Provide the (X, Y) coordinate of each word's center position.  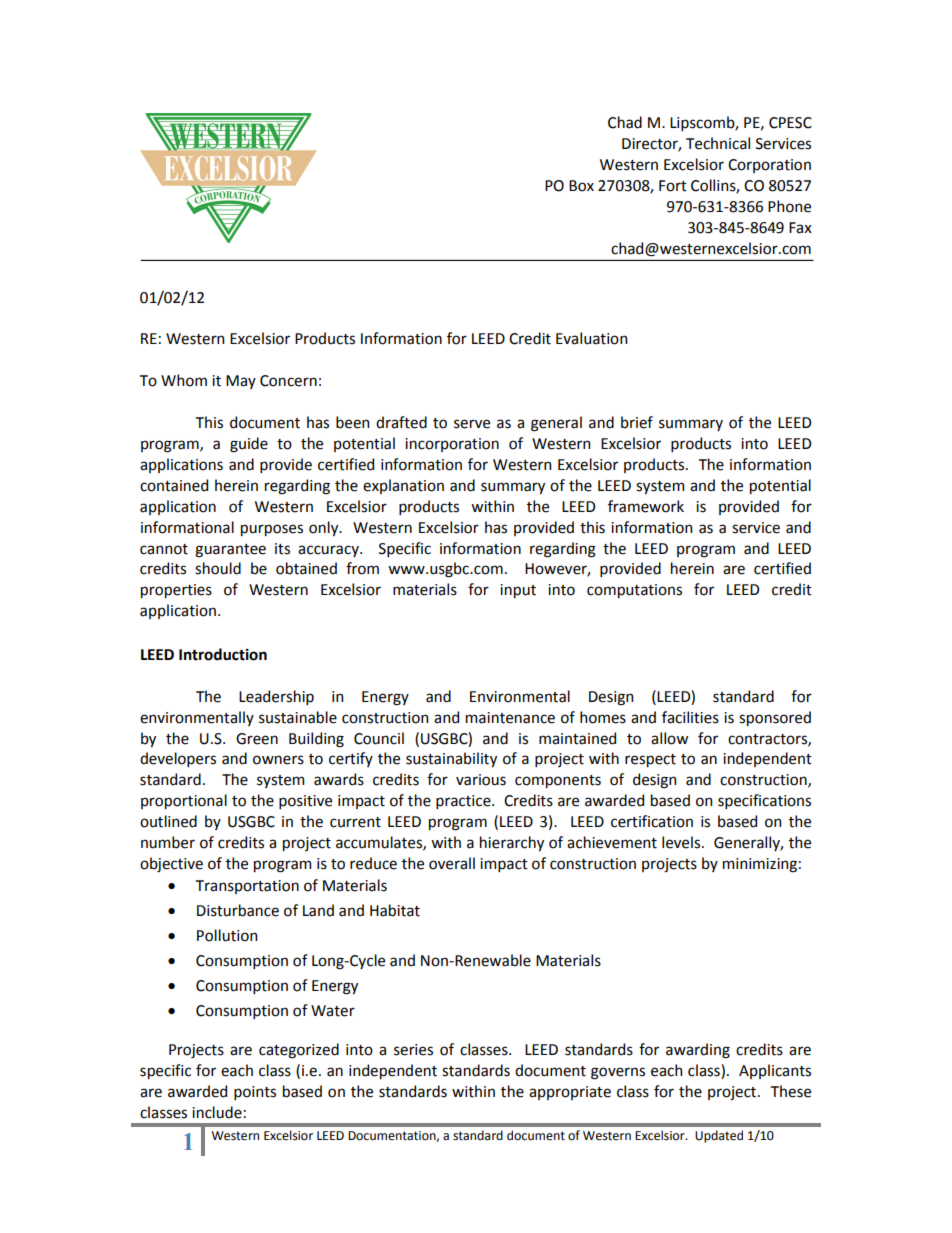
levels (682, 842)
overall (452, 863)
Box (581, 186)
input (518, 591)
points (255, 1093)
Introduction (223, 654)
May (241, 382)
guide (249, 445)
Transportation (247, 887)
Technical (718, 143)
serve (472, 424)
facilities (690, 717)
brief (637, 422)
